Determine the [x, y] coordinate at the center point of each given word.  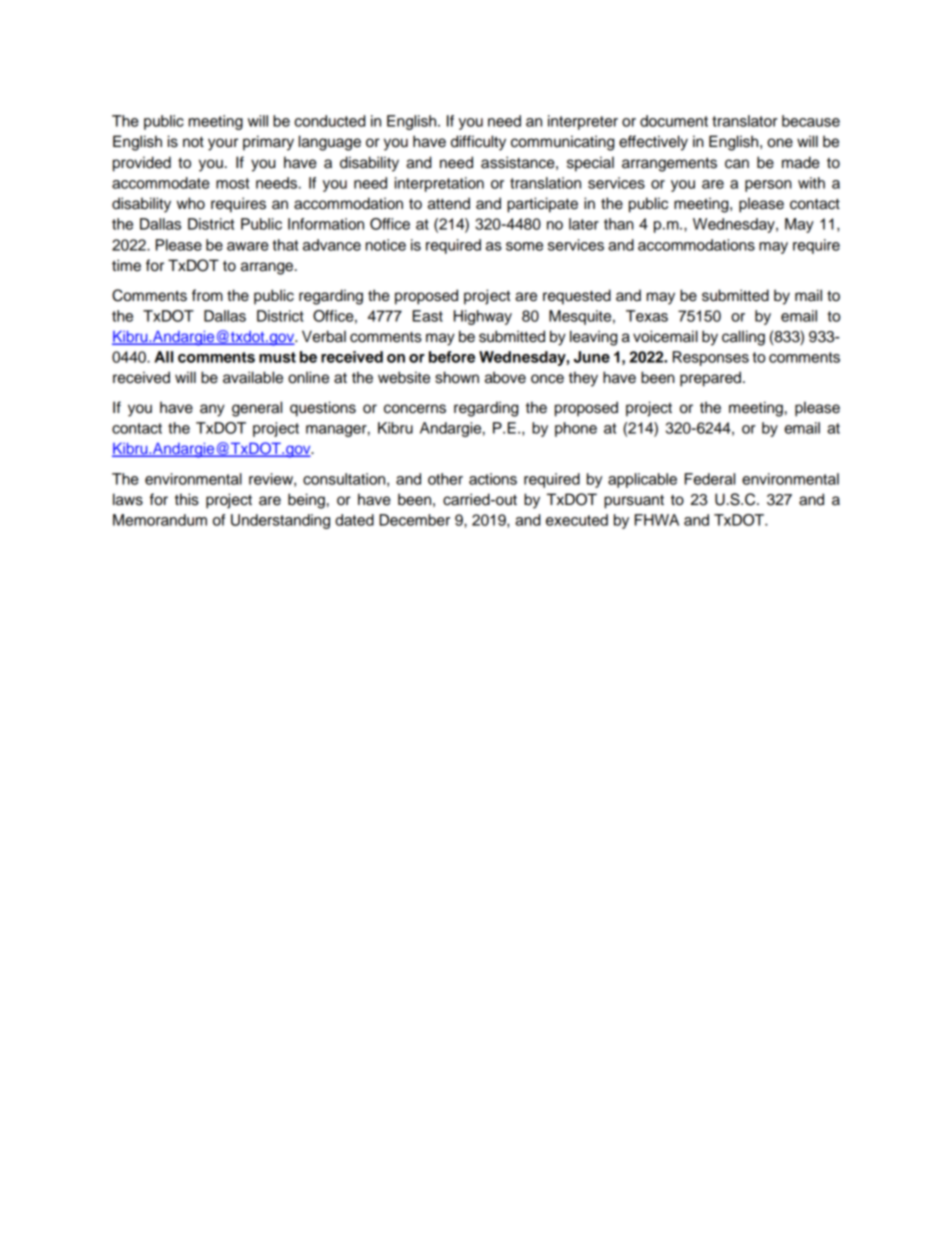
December [414, 520]
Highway [483, 317]
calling [743, 338]
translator [745, 121]
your [223, 144]
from [207, 295]
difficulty [478, 143]
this [187, 499]
